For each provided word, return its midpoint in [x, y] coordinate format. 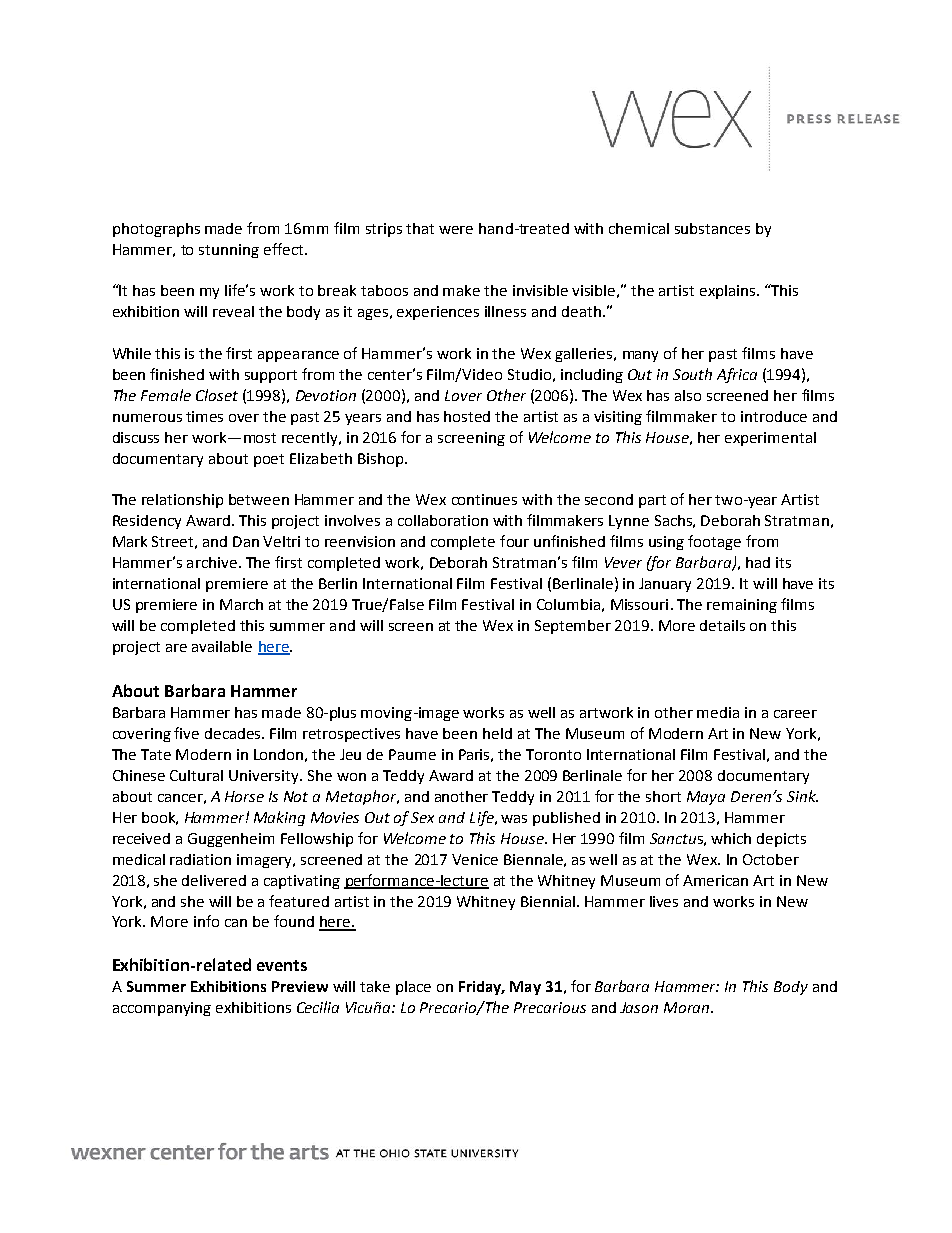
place [413, 988]
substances [712, 228]
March [241, 604]
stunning [229, 251]
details [722, 625]
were [456, 230]
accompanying [162, 1009]
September [573, 627]
